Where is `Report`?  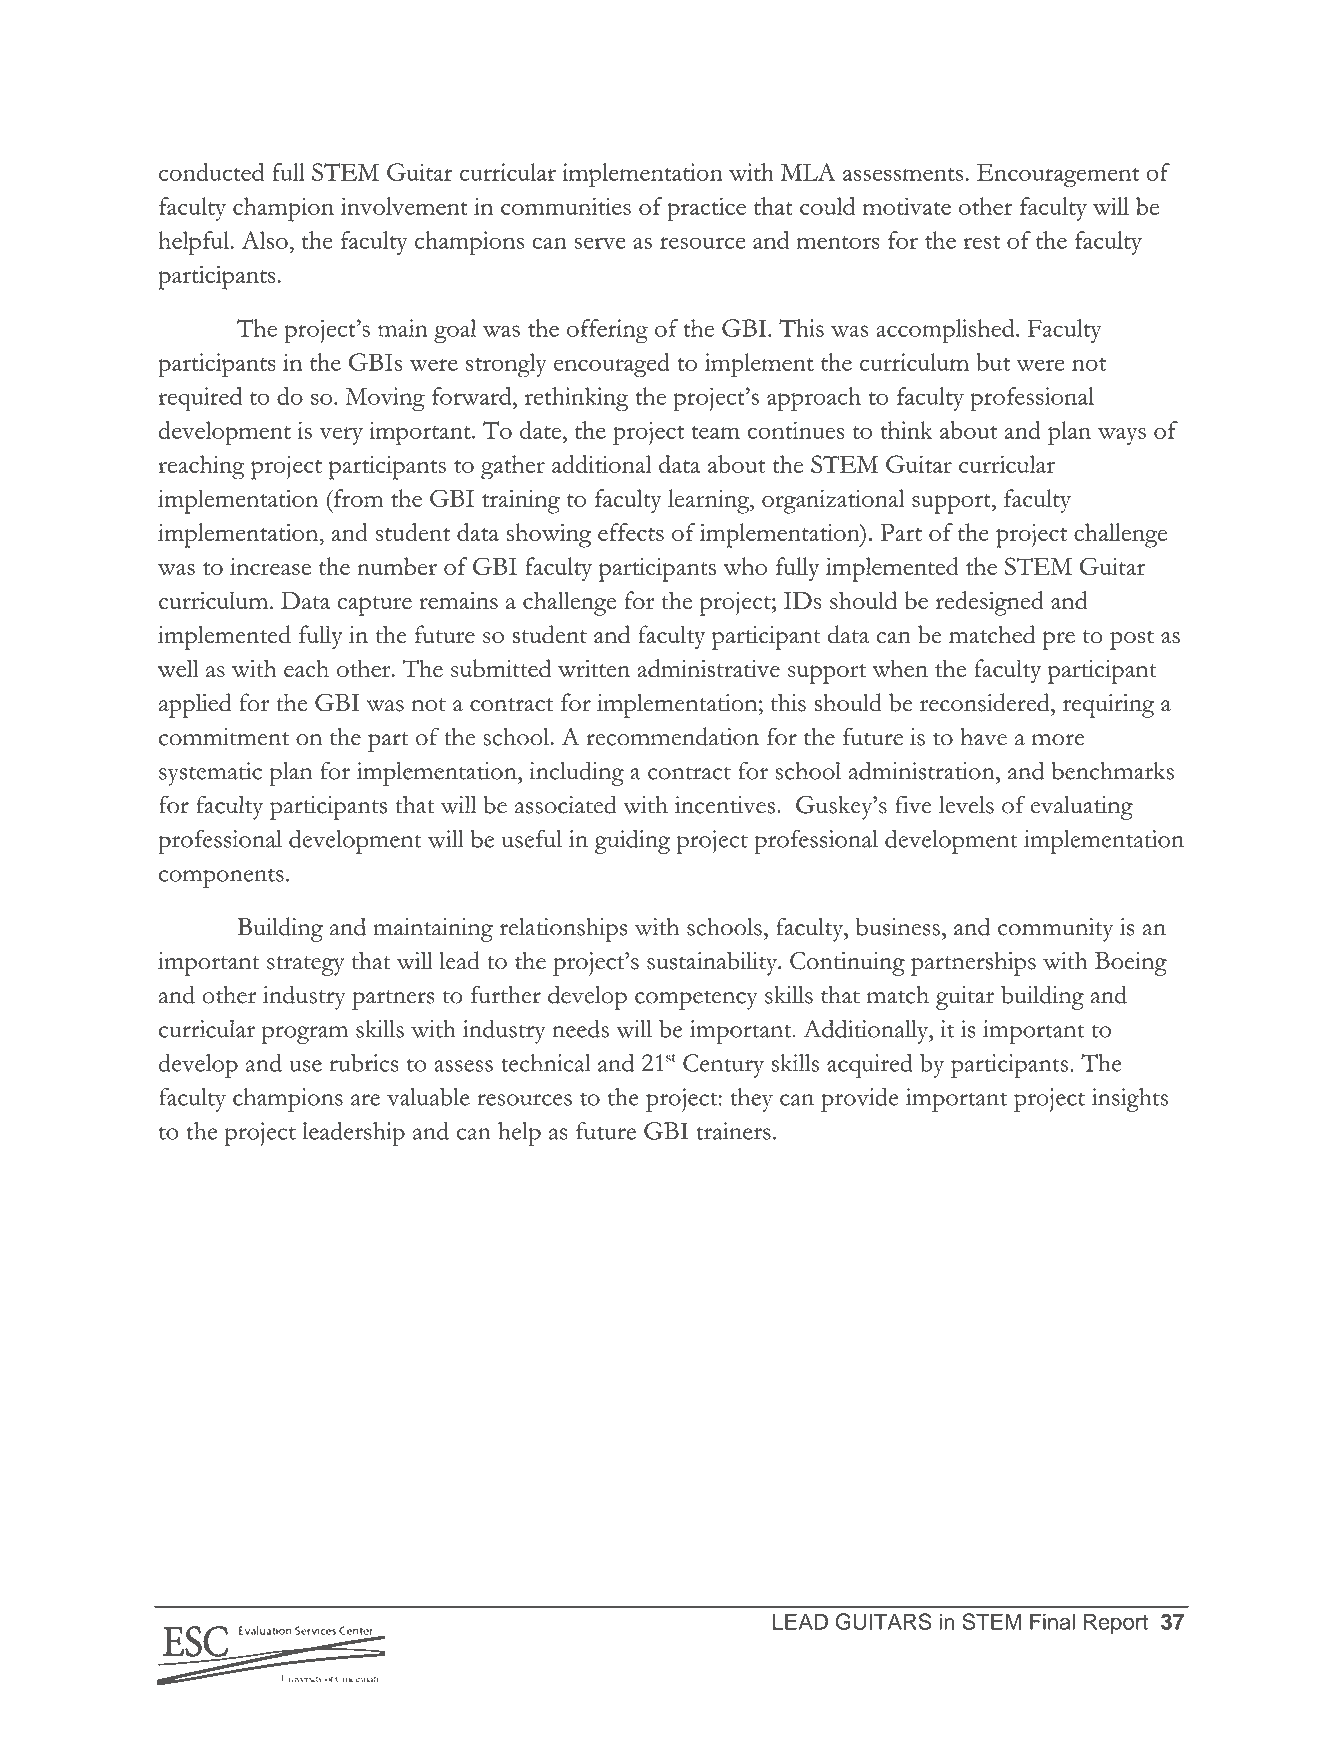
Report is located at coordinates (1116, 1623).
